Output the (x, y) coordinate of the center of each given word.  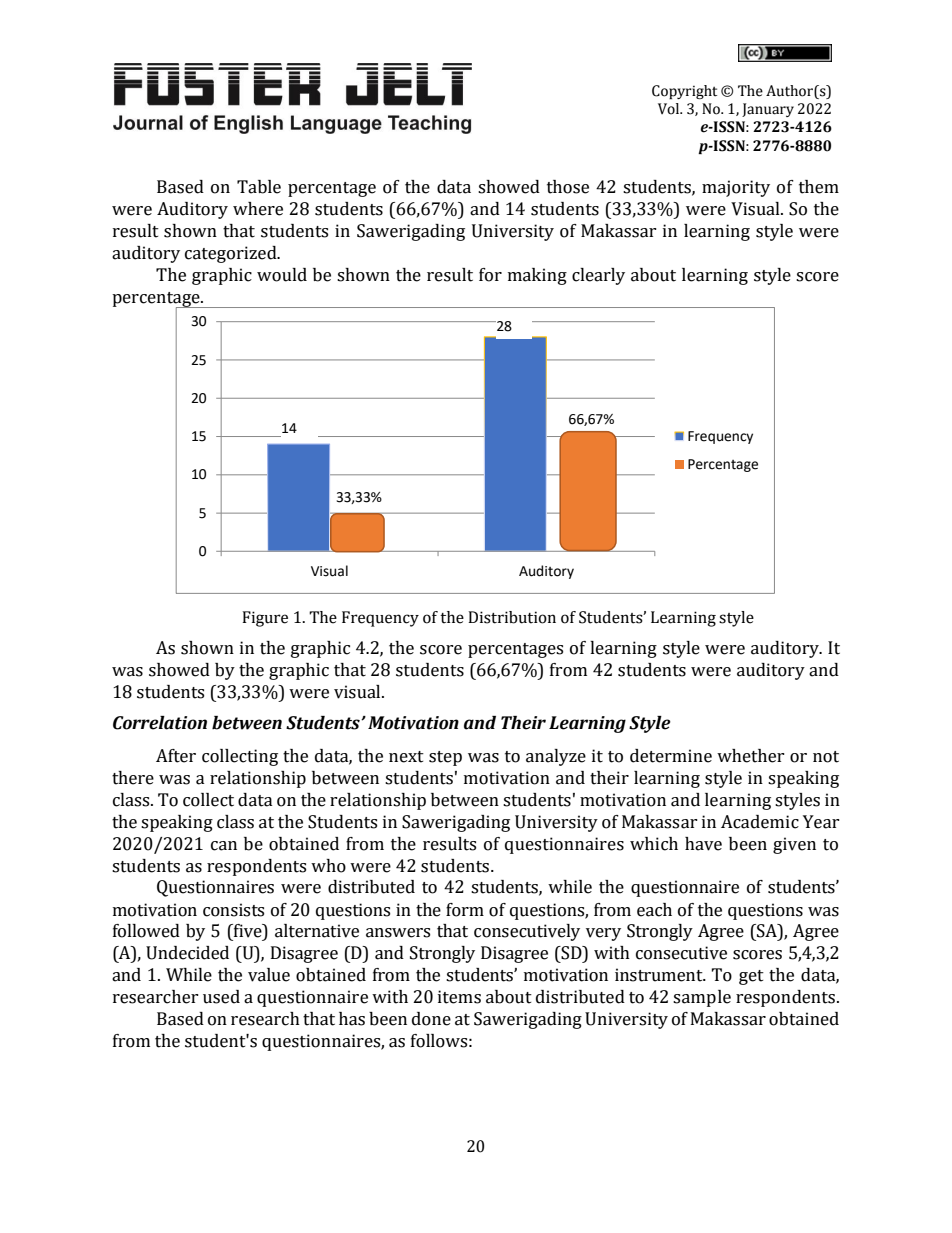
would (282, 275)
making (537, 276)
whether (751, 756)
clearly (598, 276)
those (568, 187)
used (221, 997)
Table (259, 187)
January (768, 110)
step (445, 758)
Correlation (160, 723)
